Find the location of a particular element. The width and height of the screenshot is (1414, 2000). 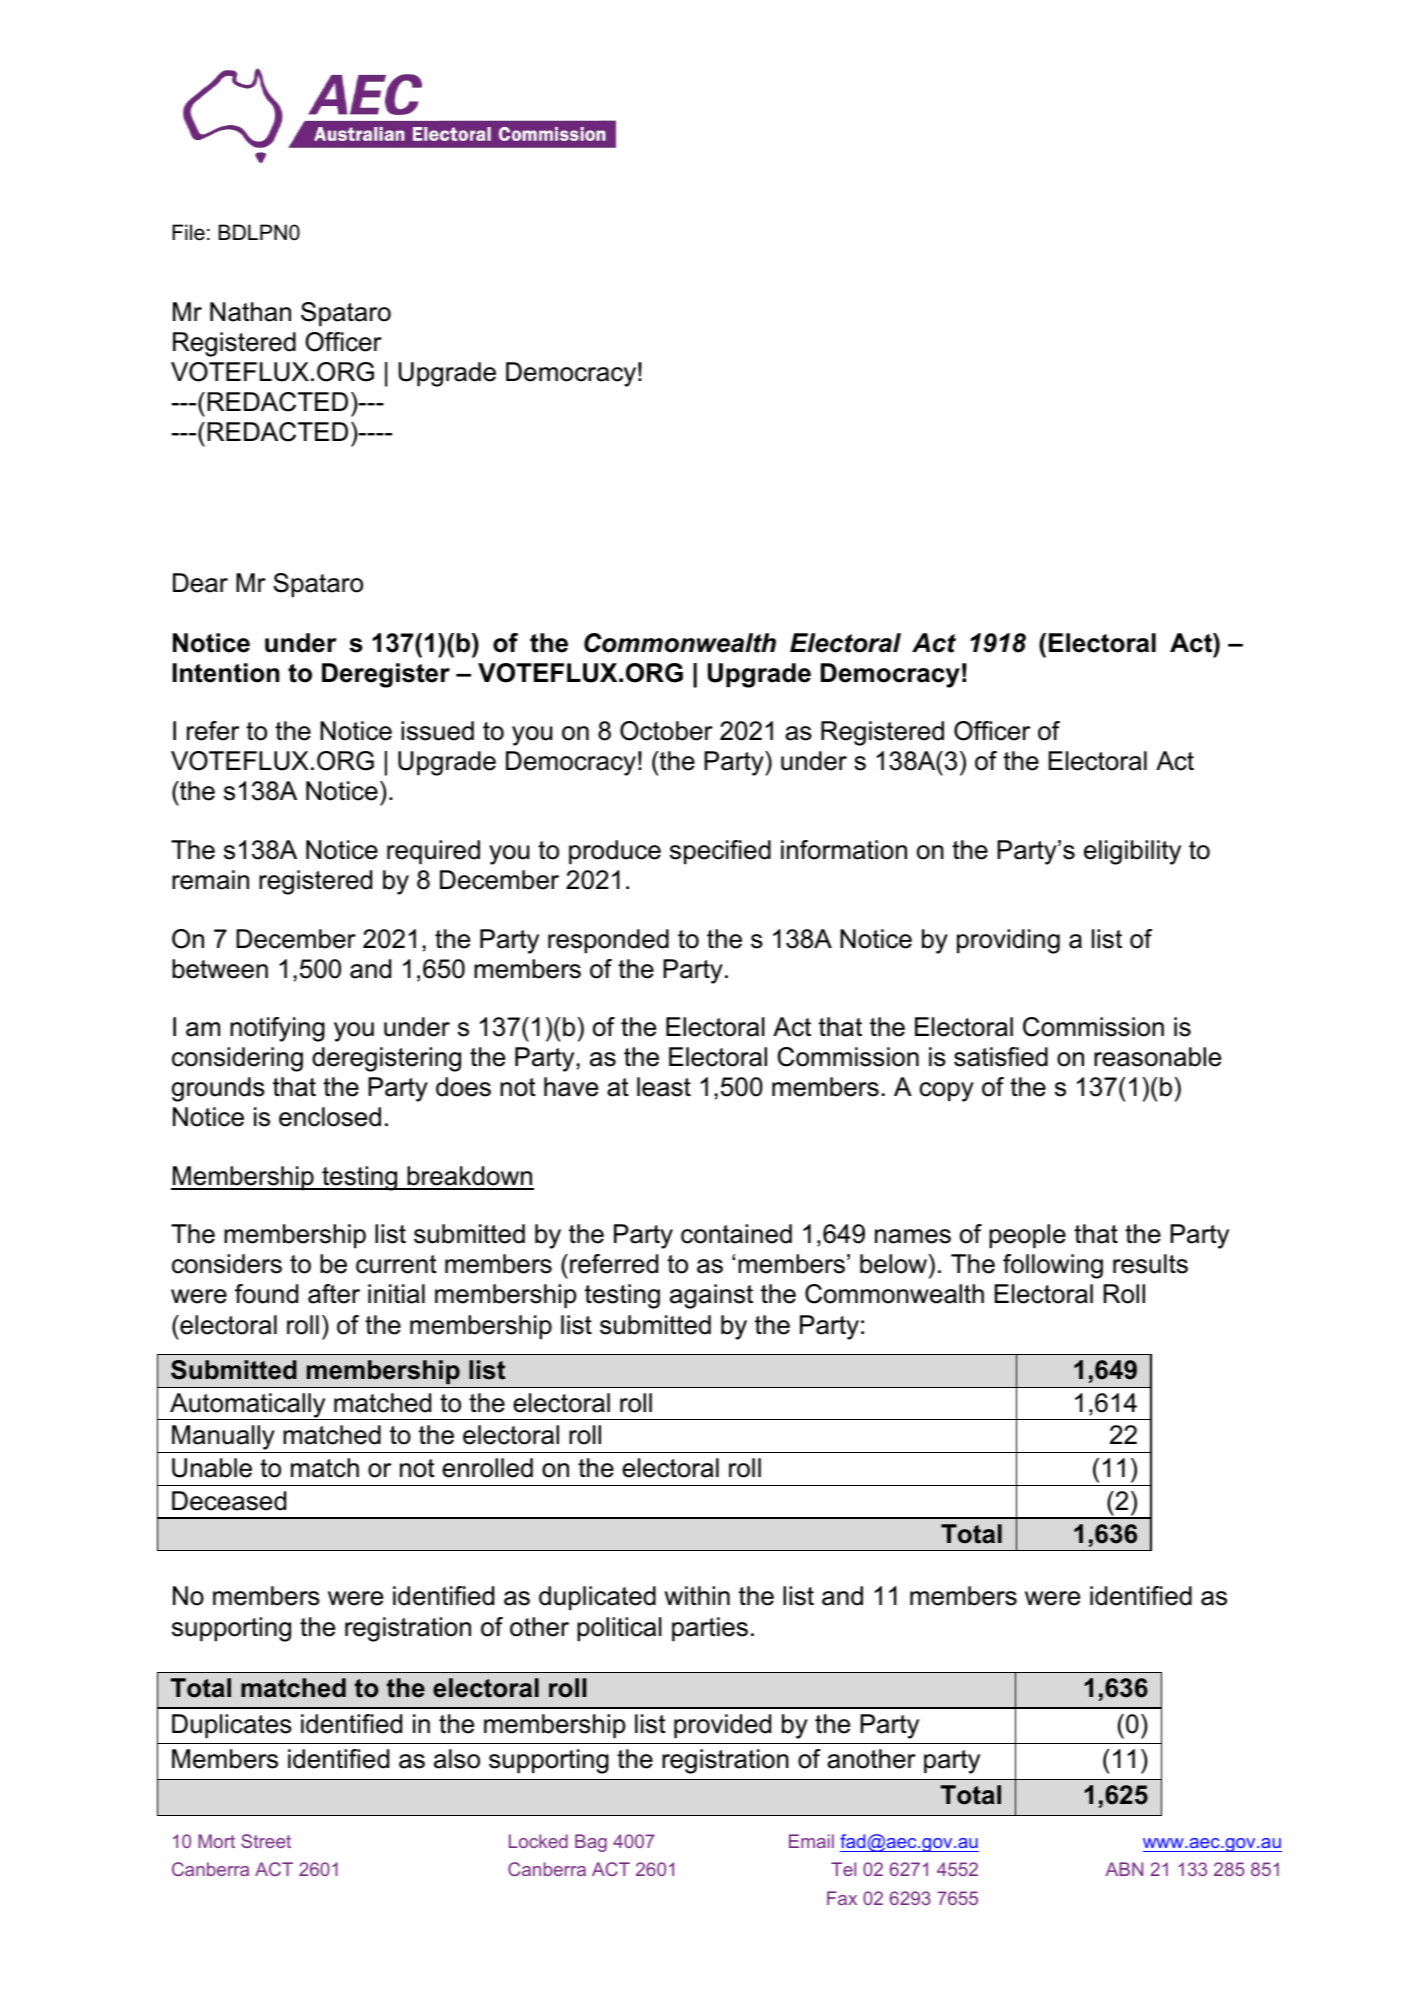

Bag is located at coordinates (591, 1843).
